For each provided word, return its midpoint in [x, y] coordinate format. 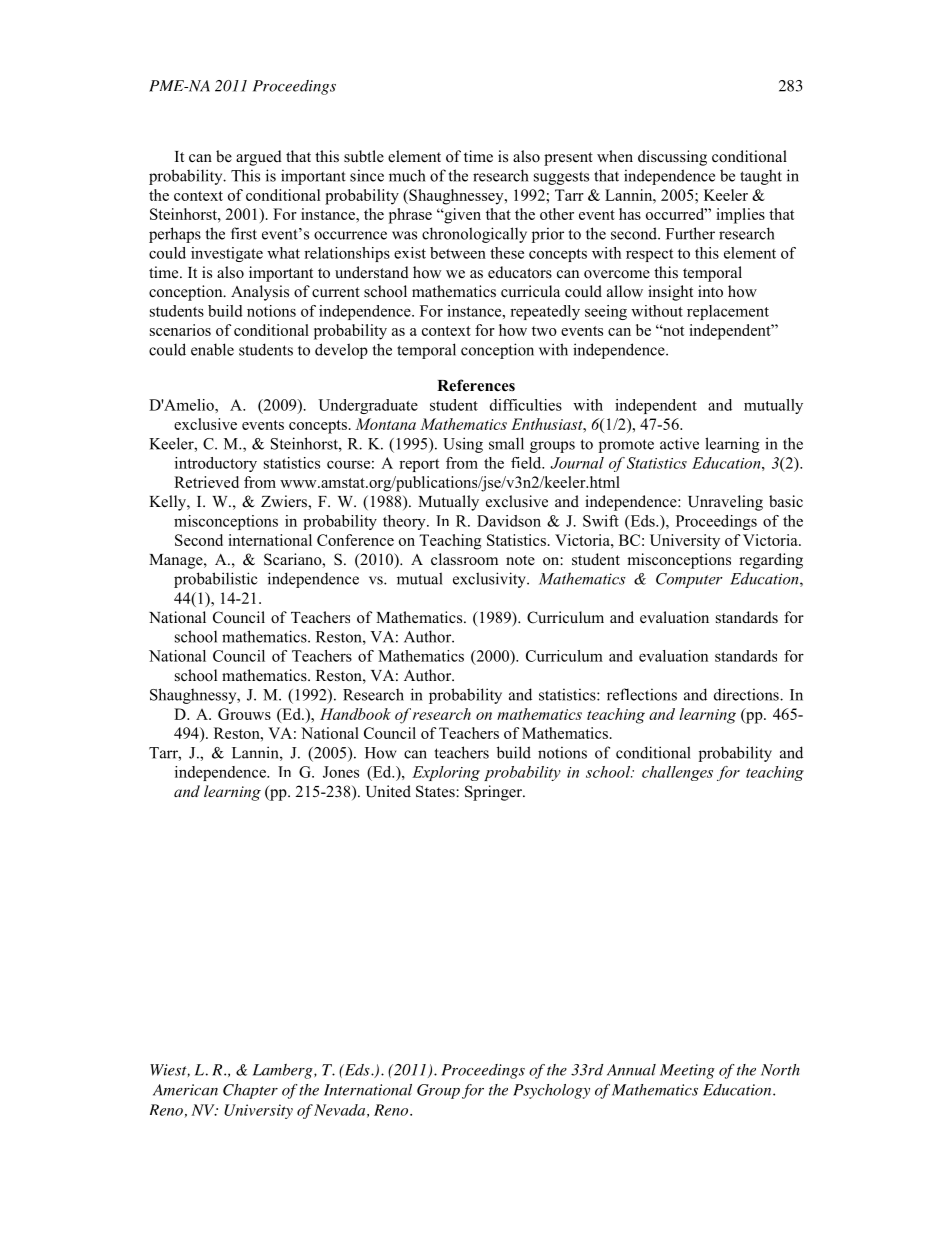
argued [259, 158]
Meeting [687, 1071]
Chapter [250, 1091]
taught [761, 177]
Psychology [551, 1091]
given [461, 216]
